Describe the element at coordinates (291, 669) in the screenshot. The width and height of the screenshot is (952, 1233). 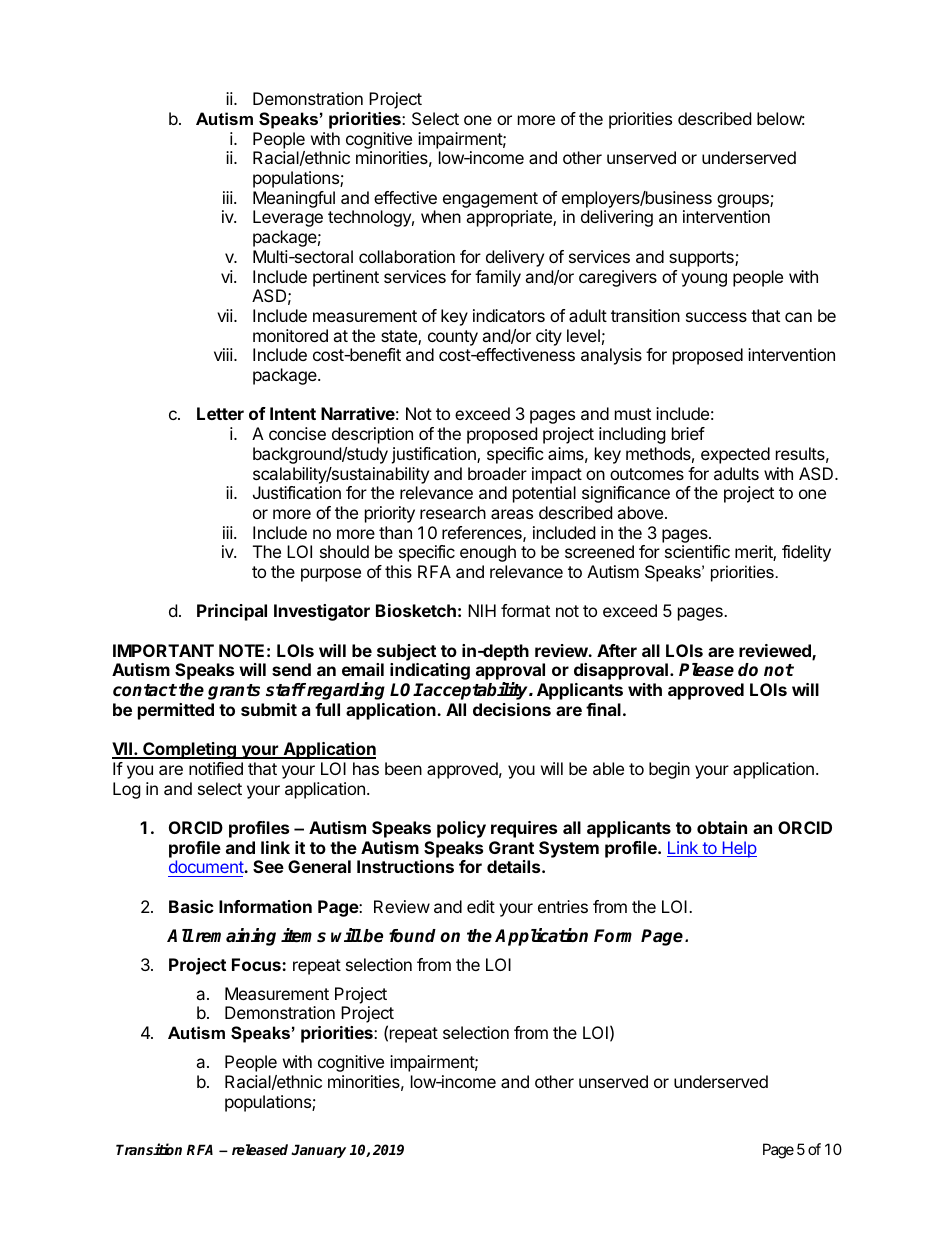
I see `send` at that location.
